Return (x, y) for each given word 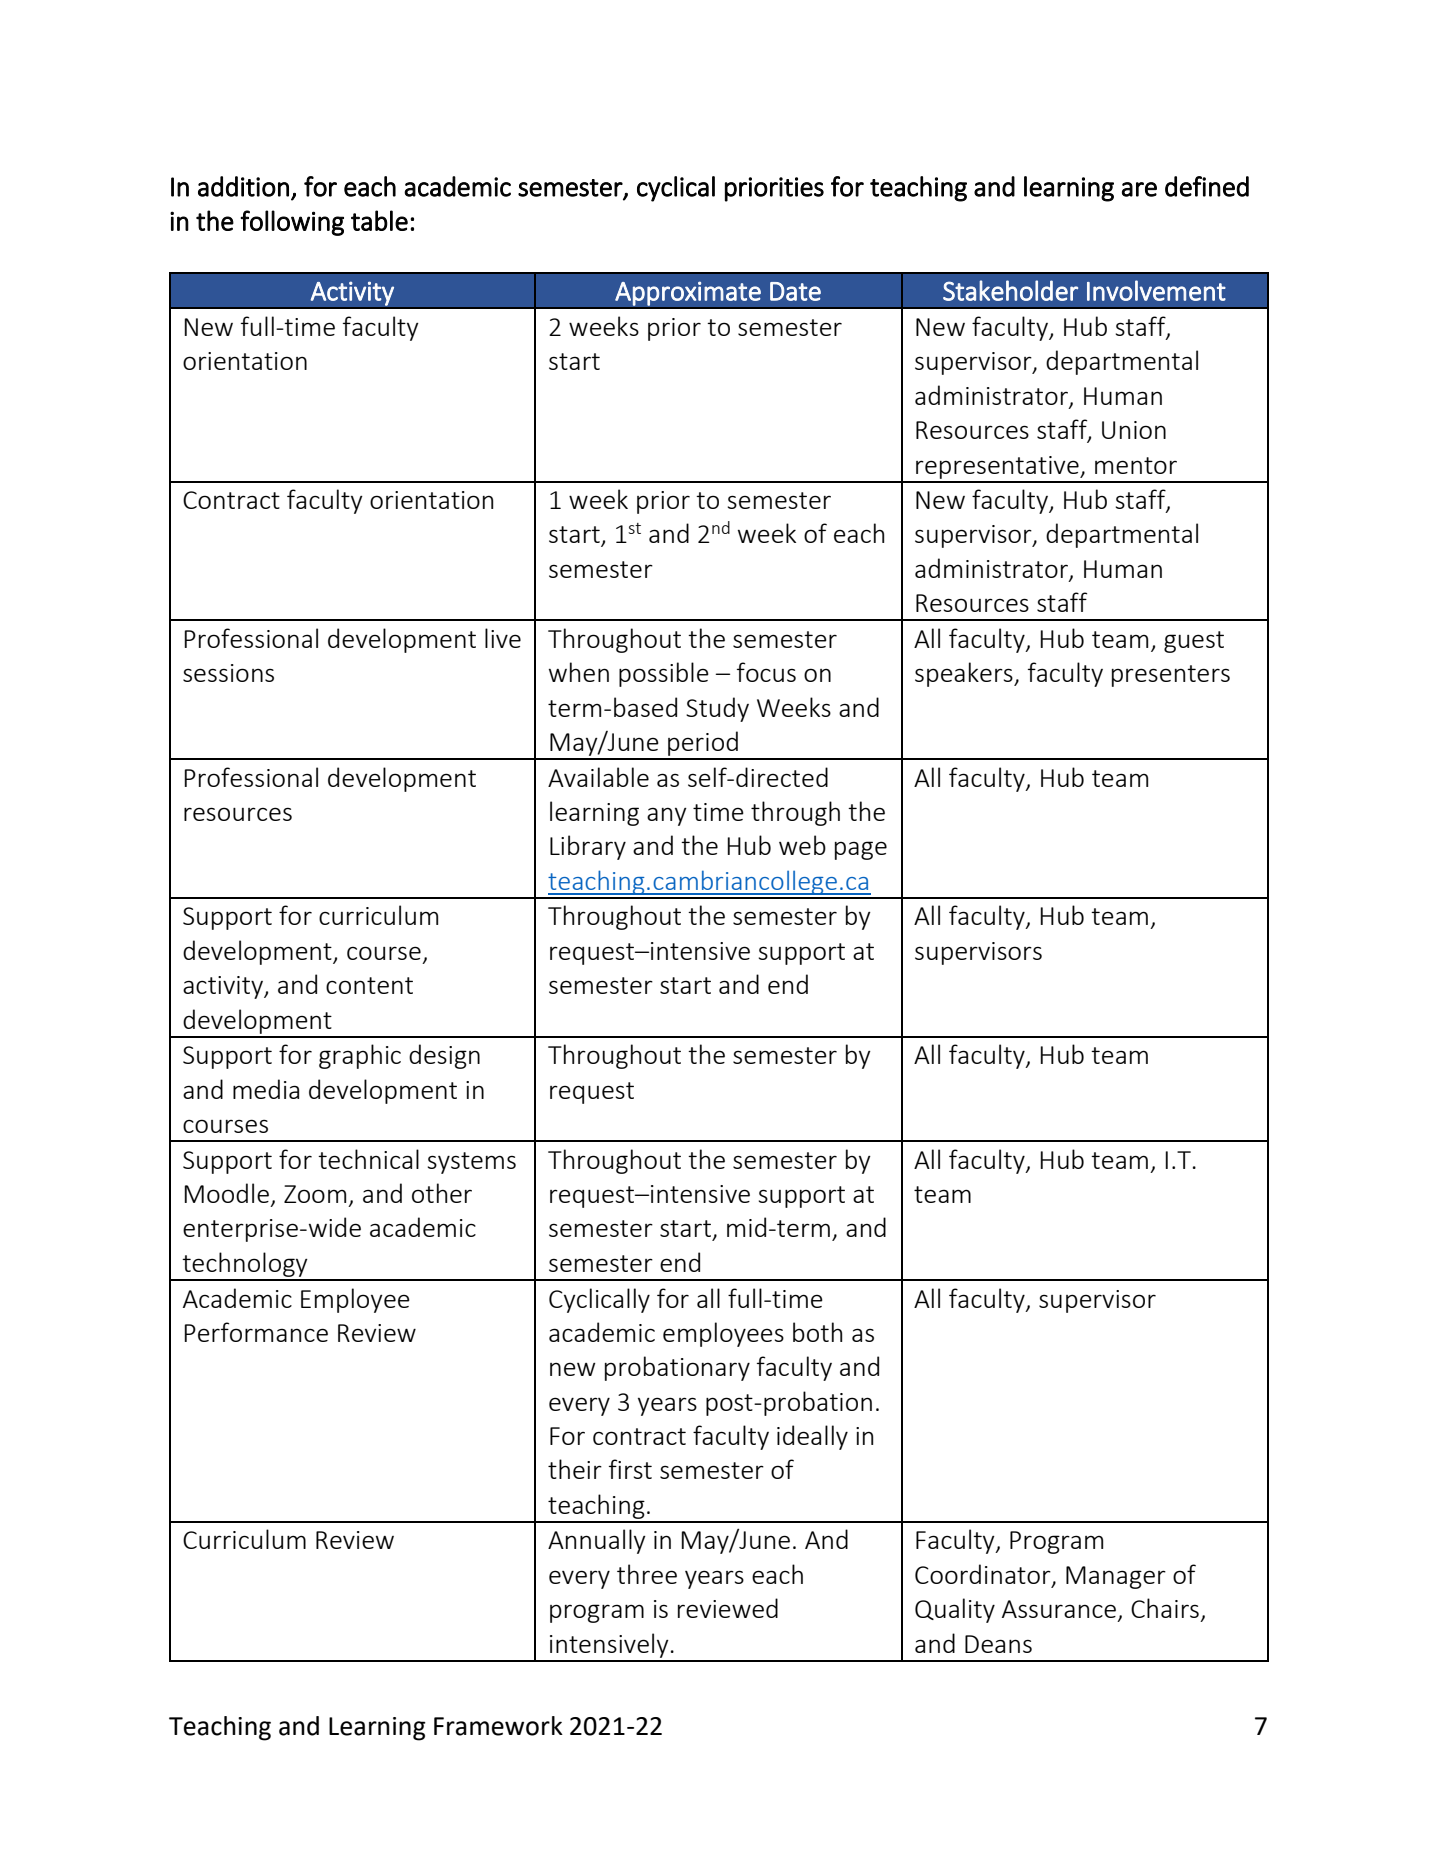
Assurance (1059, 1609)
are (1139, 189)
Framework (498, 1726)
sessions (228, 673)
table (379, 220)
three (647, 1574)
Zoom (315, 1194)
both (817, 1332)
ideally (812, 1437)
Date (795, 291)
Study (717, 709)
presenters (1171, 676)
